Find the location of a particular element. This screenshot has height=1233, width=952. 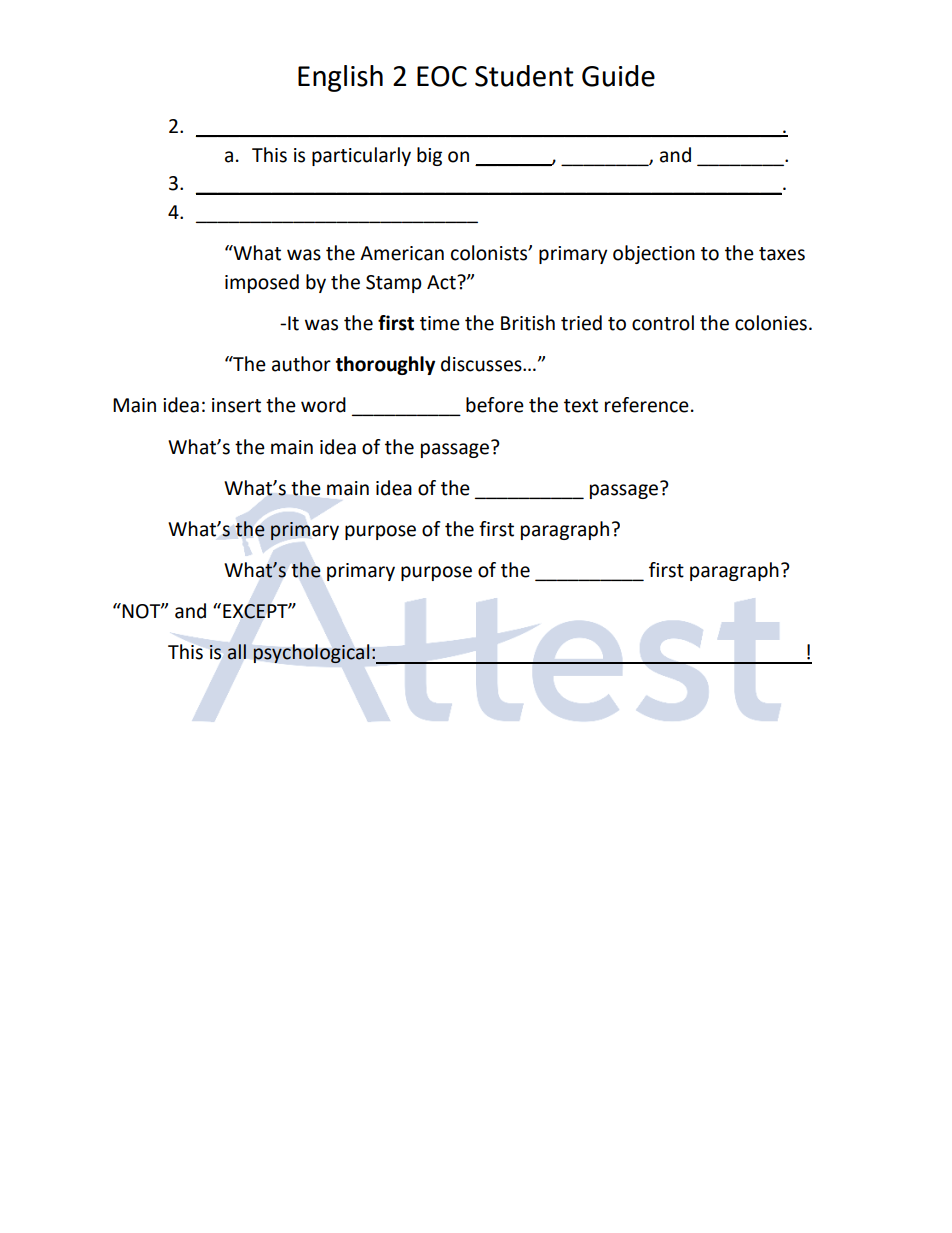

American is located at coordinates (402, 253).
